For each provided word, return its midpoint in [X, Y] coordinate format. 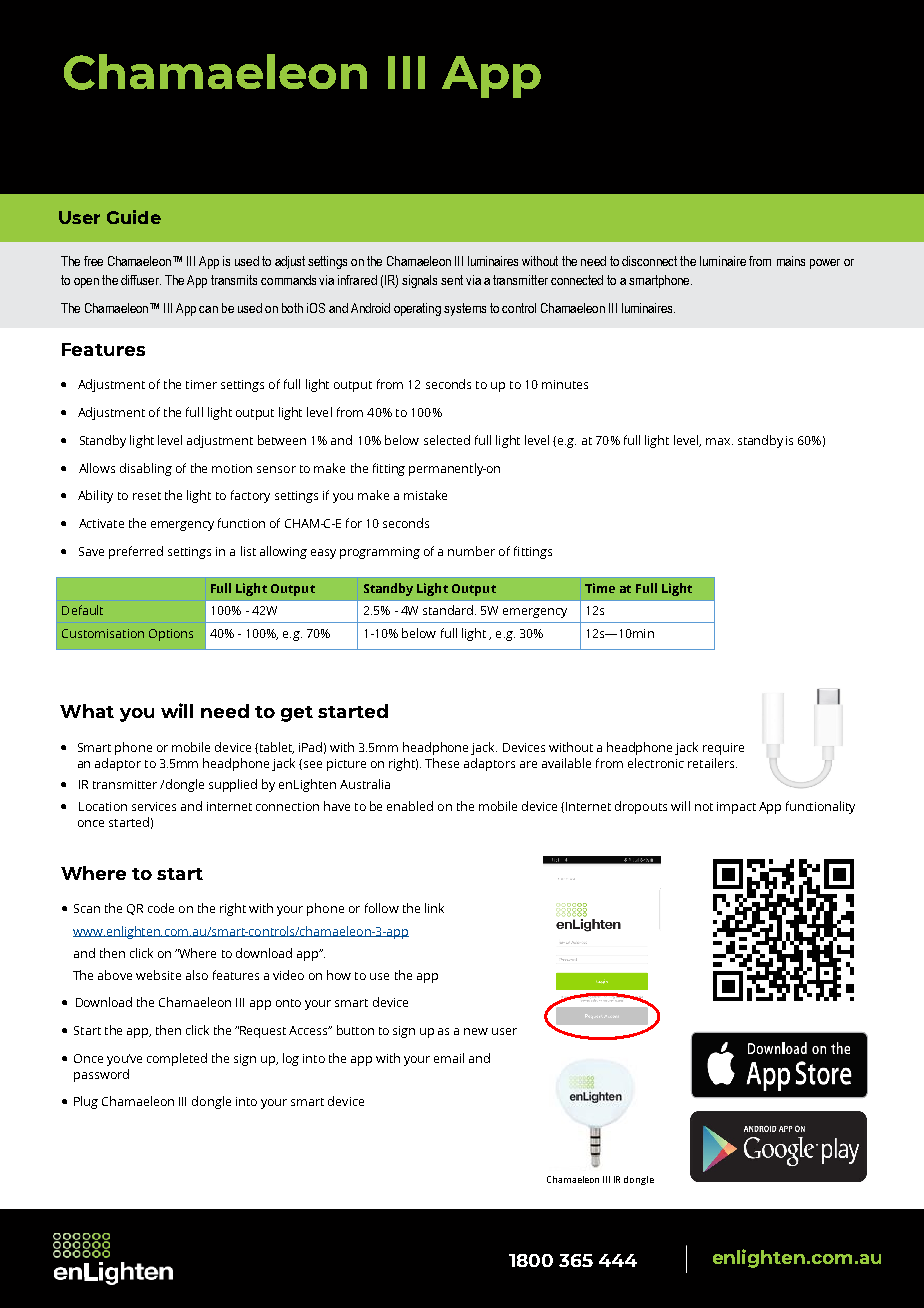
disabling [146, 469]
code [161, 908]
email [449, 1058]
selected [447, 440]
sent [452, 280]
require [723, 749]
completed [177, 1059]
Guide [134, 217]
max [719, 441]
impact [736, 808]
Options [171, 635]
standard [449, 610]
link [434, 908]
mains [791, 261]
